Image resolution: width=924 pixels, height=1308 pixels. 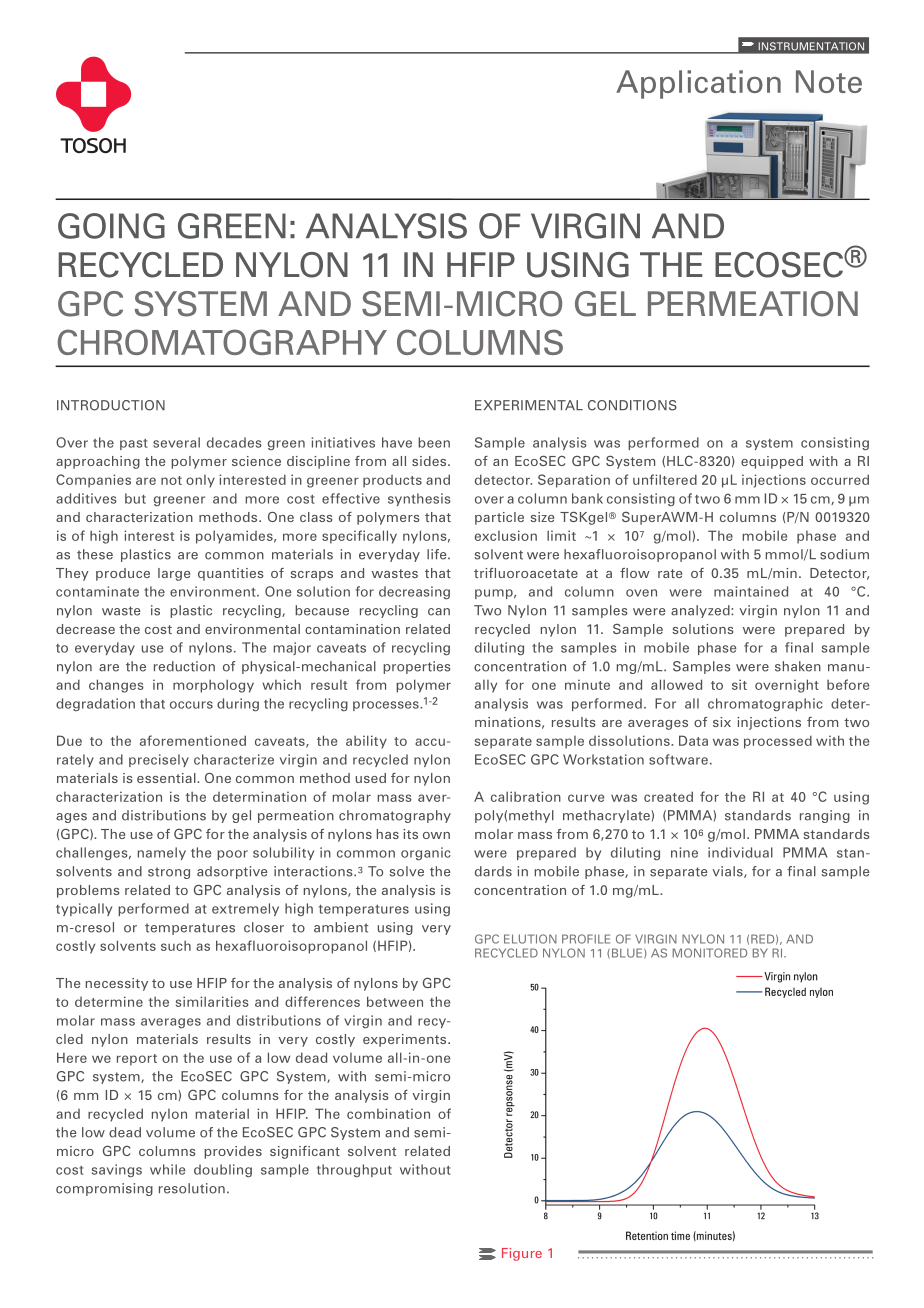 What do you see at coordinates (417, 667) in the document?
I see `properties` at bounding box center [417, 667].
